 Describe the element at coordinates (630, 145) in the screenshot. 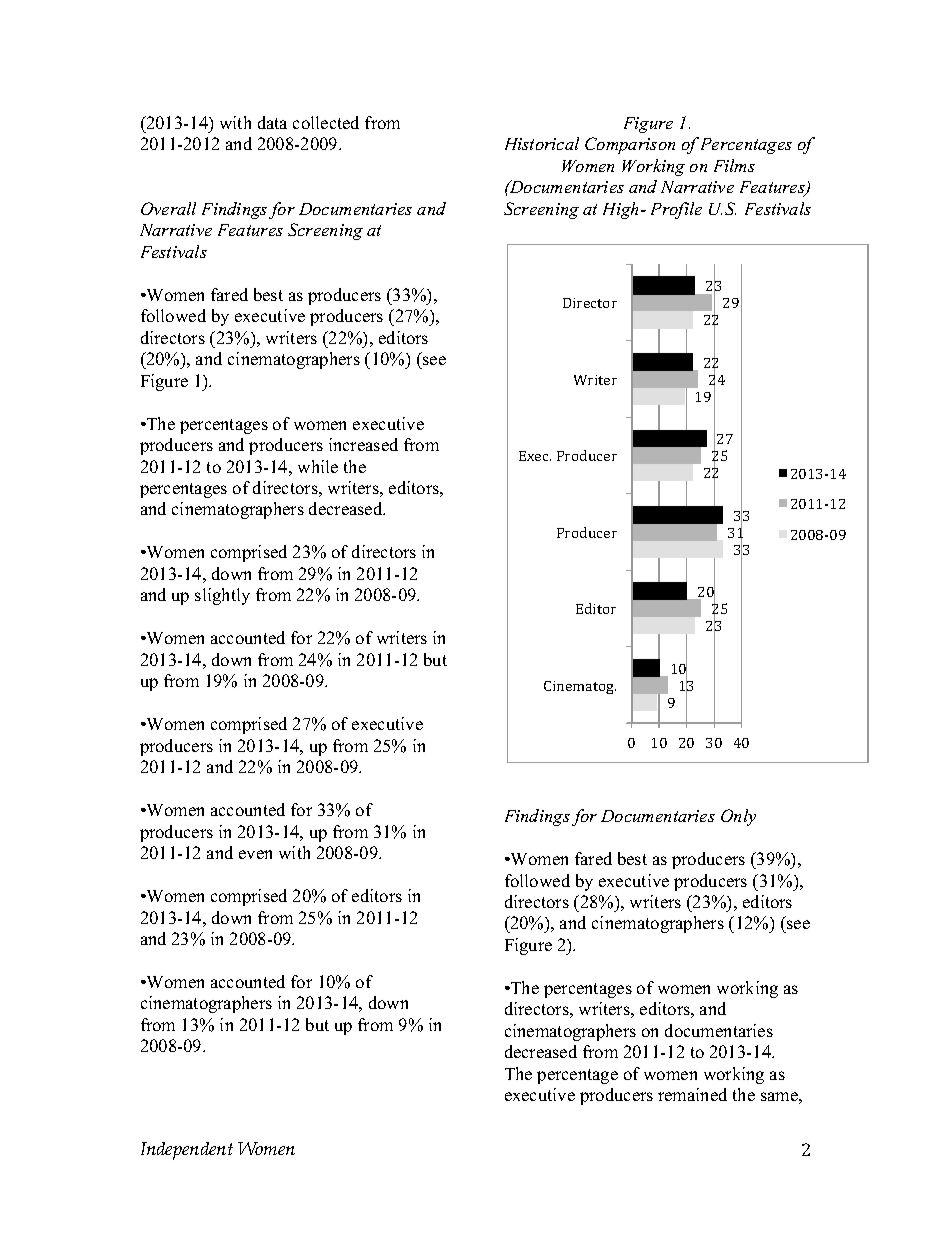

I see `Comparison` at that location.
